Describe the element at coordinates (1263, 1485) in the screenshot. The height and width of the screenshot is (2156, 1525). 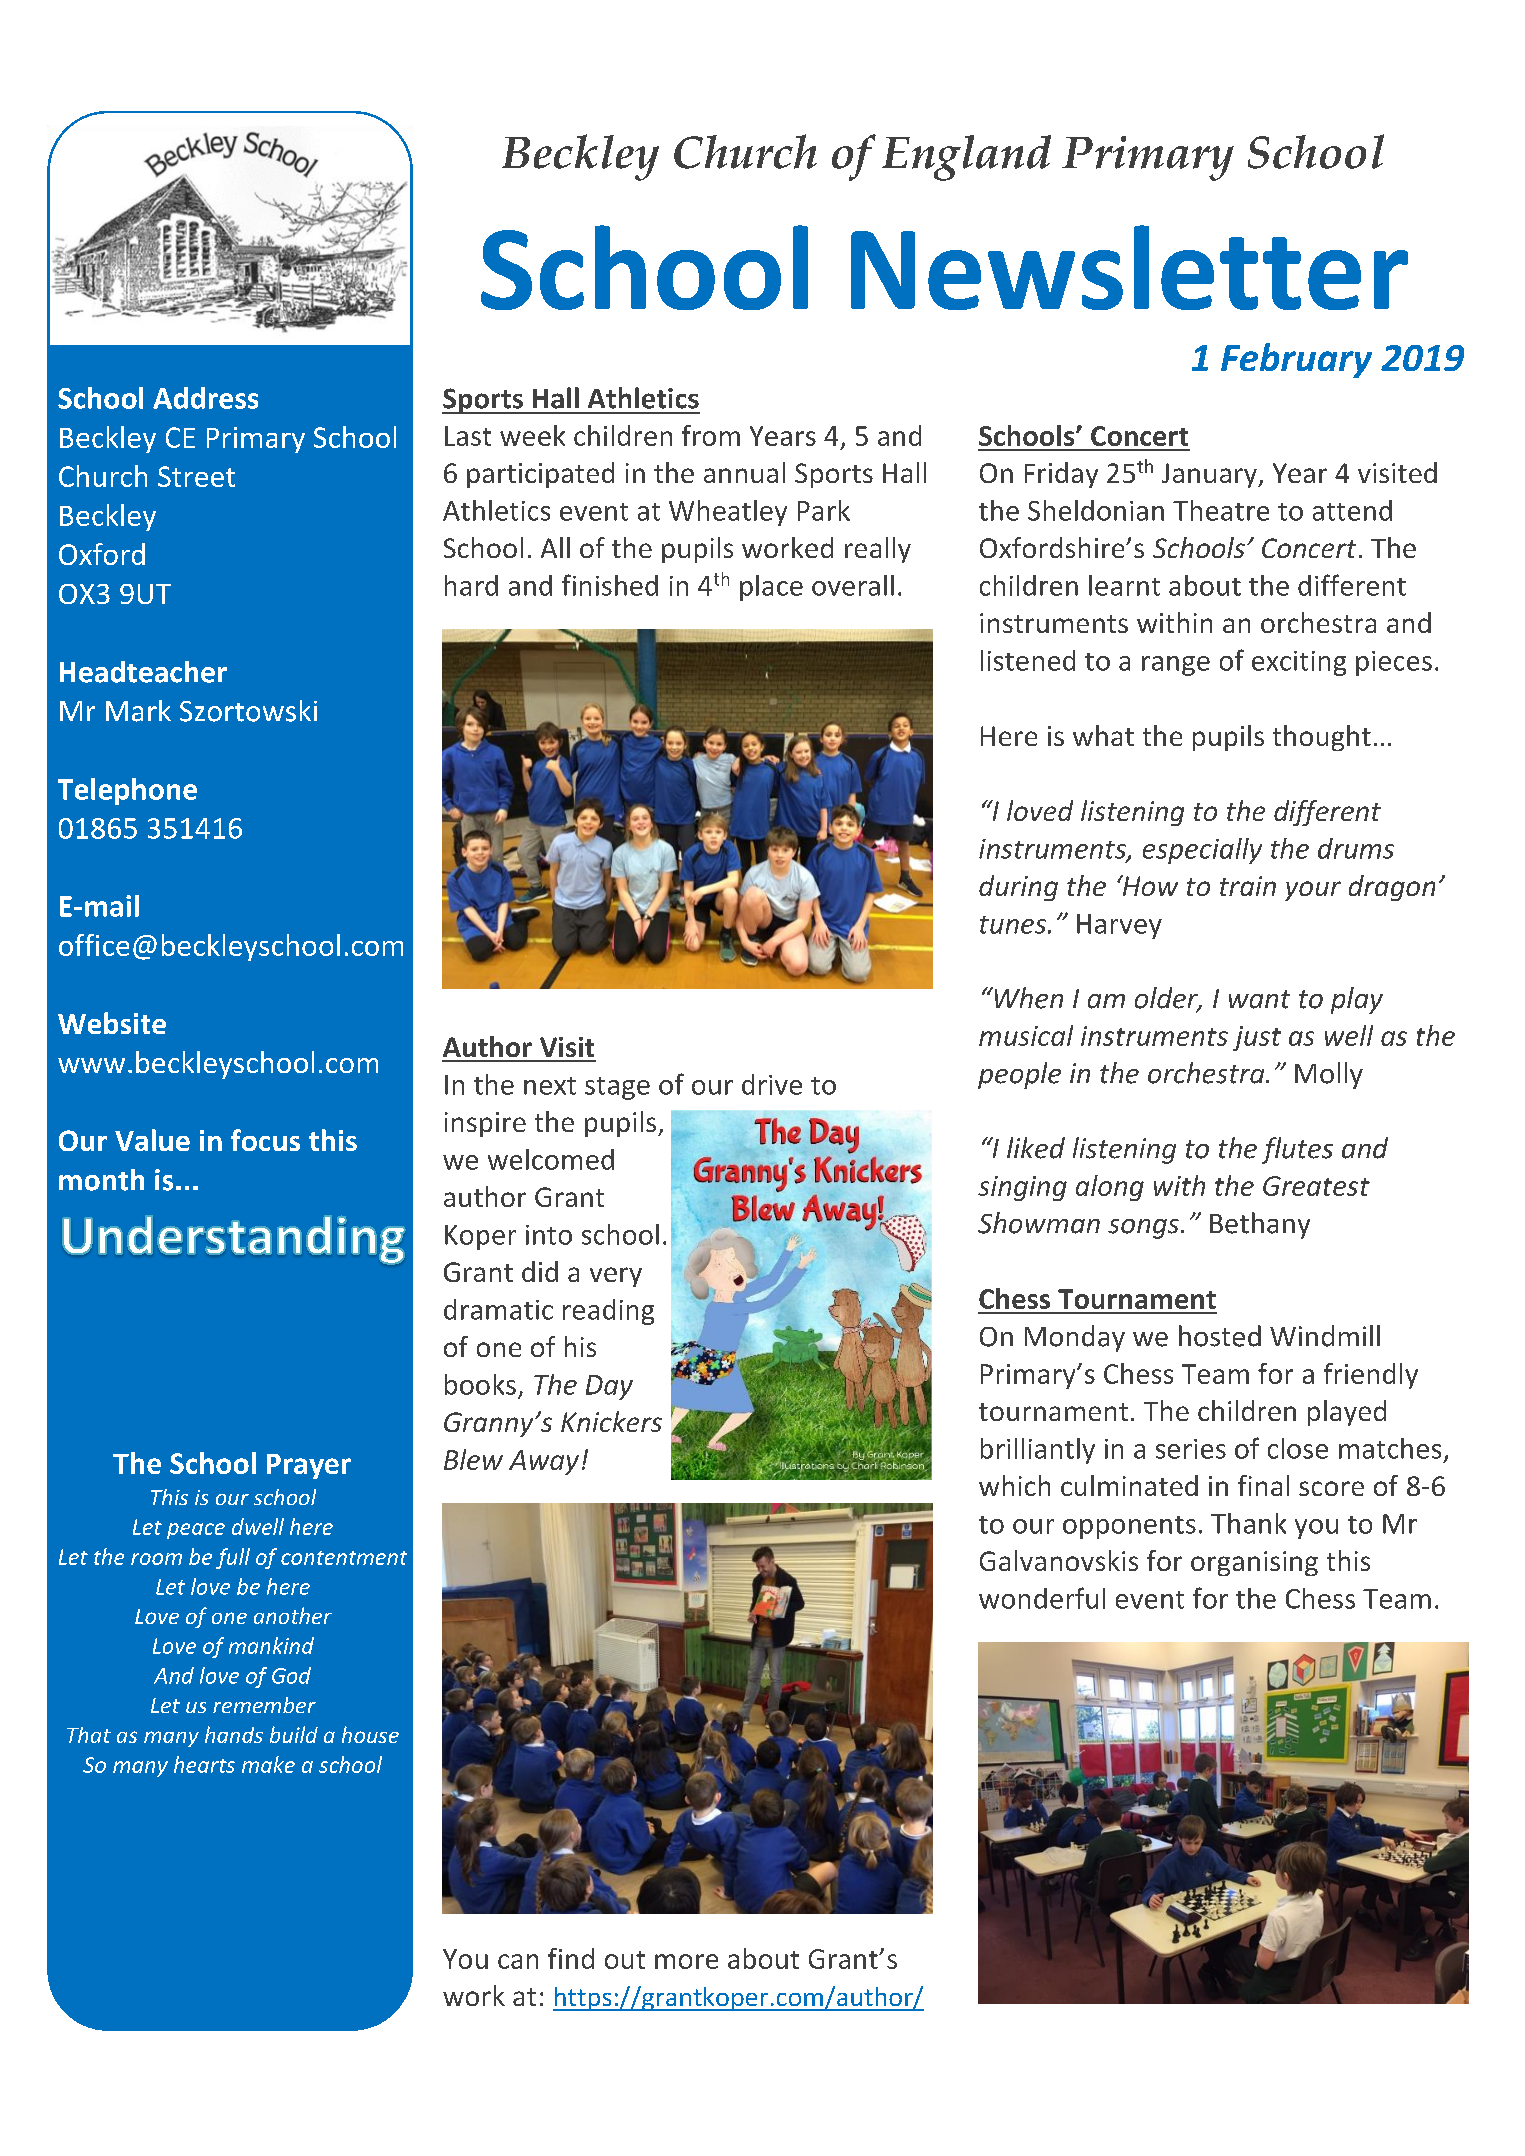
I see `final` at that location.
